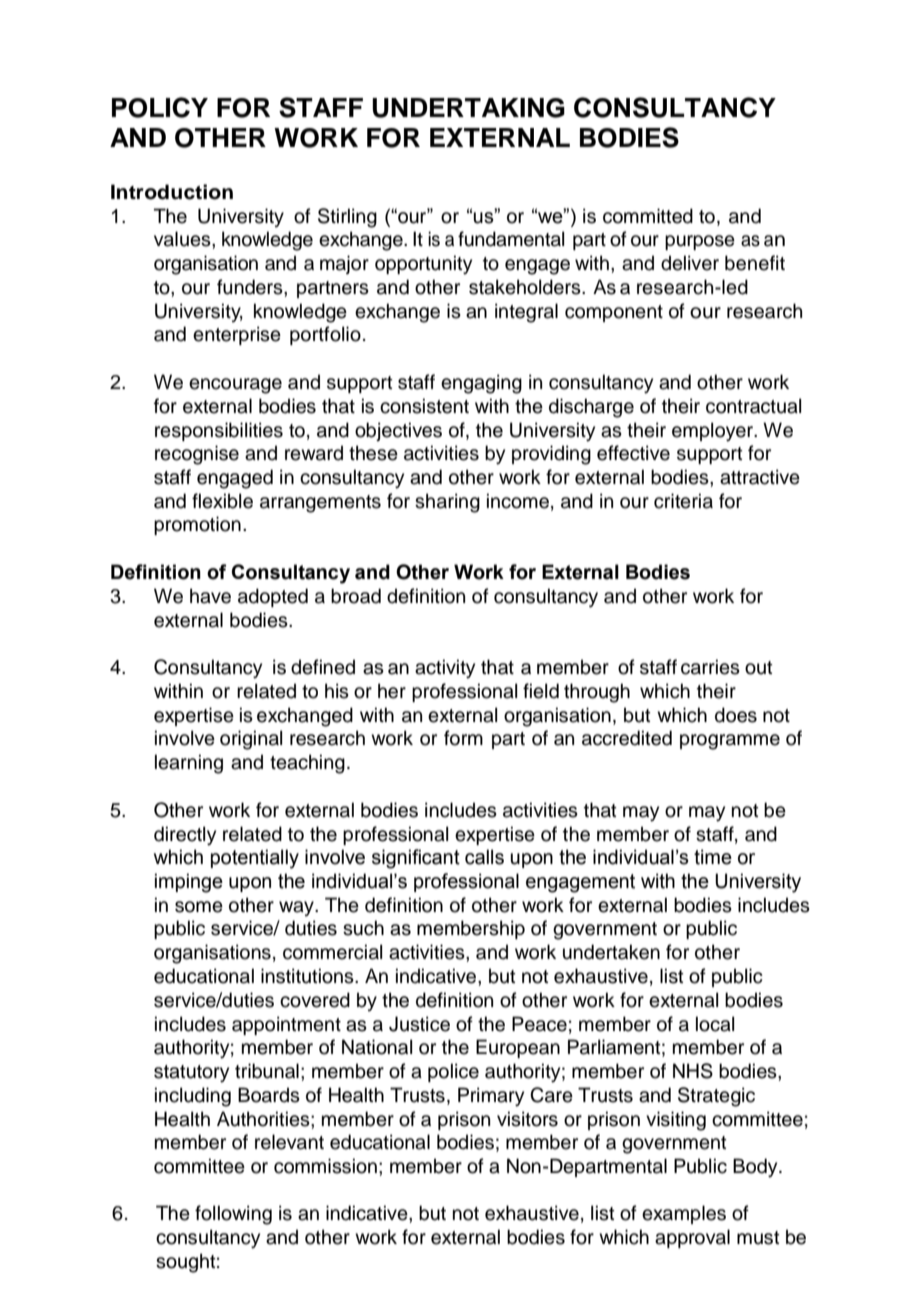 The height and width of the screenshot is (1313, 924). Describe the element at coordinates (648, 216) in the screenshot. I see `committed` at that location.
